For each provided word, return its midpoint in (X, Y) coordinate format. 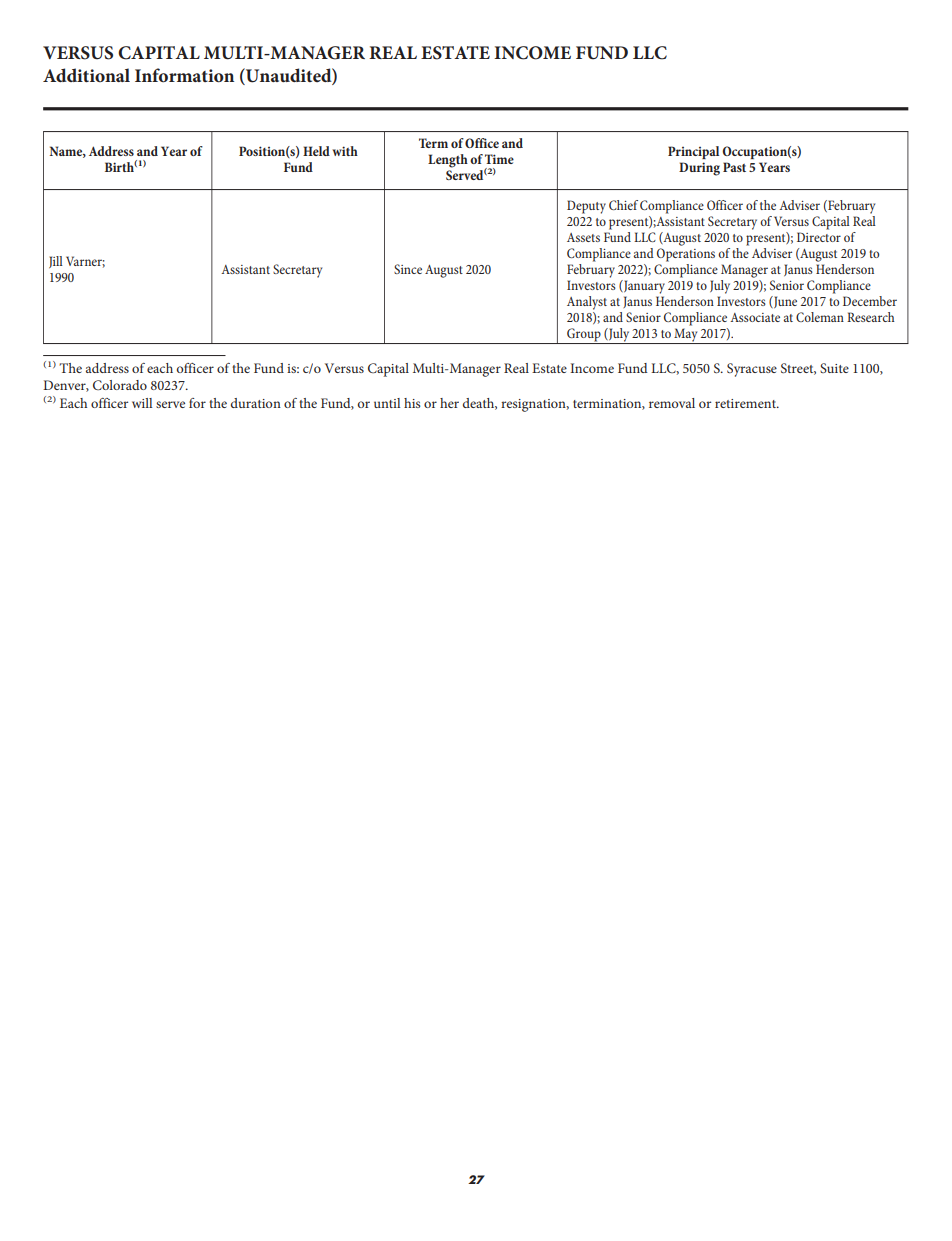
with (345, 151)
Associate (755, 317)
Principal (693, 152)
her (449, 403)
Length (448, 161)
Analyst (587, 303)
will (142, 403)
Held (316, 151)
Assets (583, 237)
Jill (56, 262)
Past (734, 167)
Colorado (120, 385)
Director (819, 237)
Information (184, 75)
